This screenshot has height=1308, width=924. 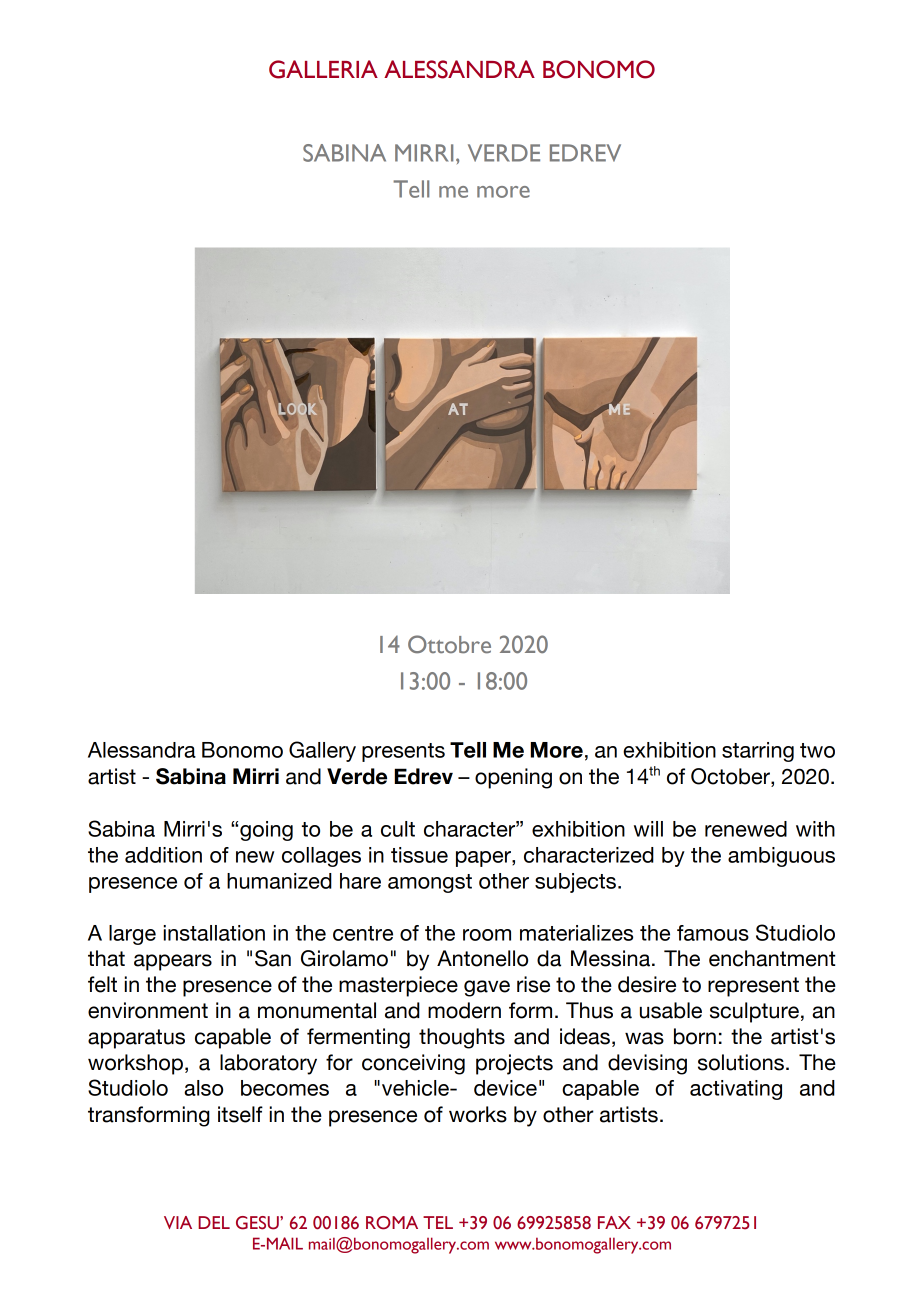 I want to click on opening, so click(x=513, y=778).
